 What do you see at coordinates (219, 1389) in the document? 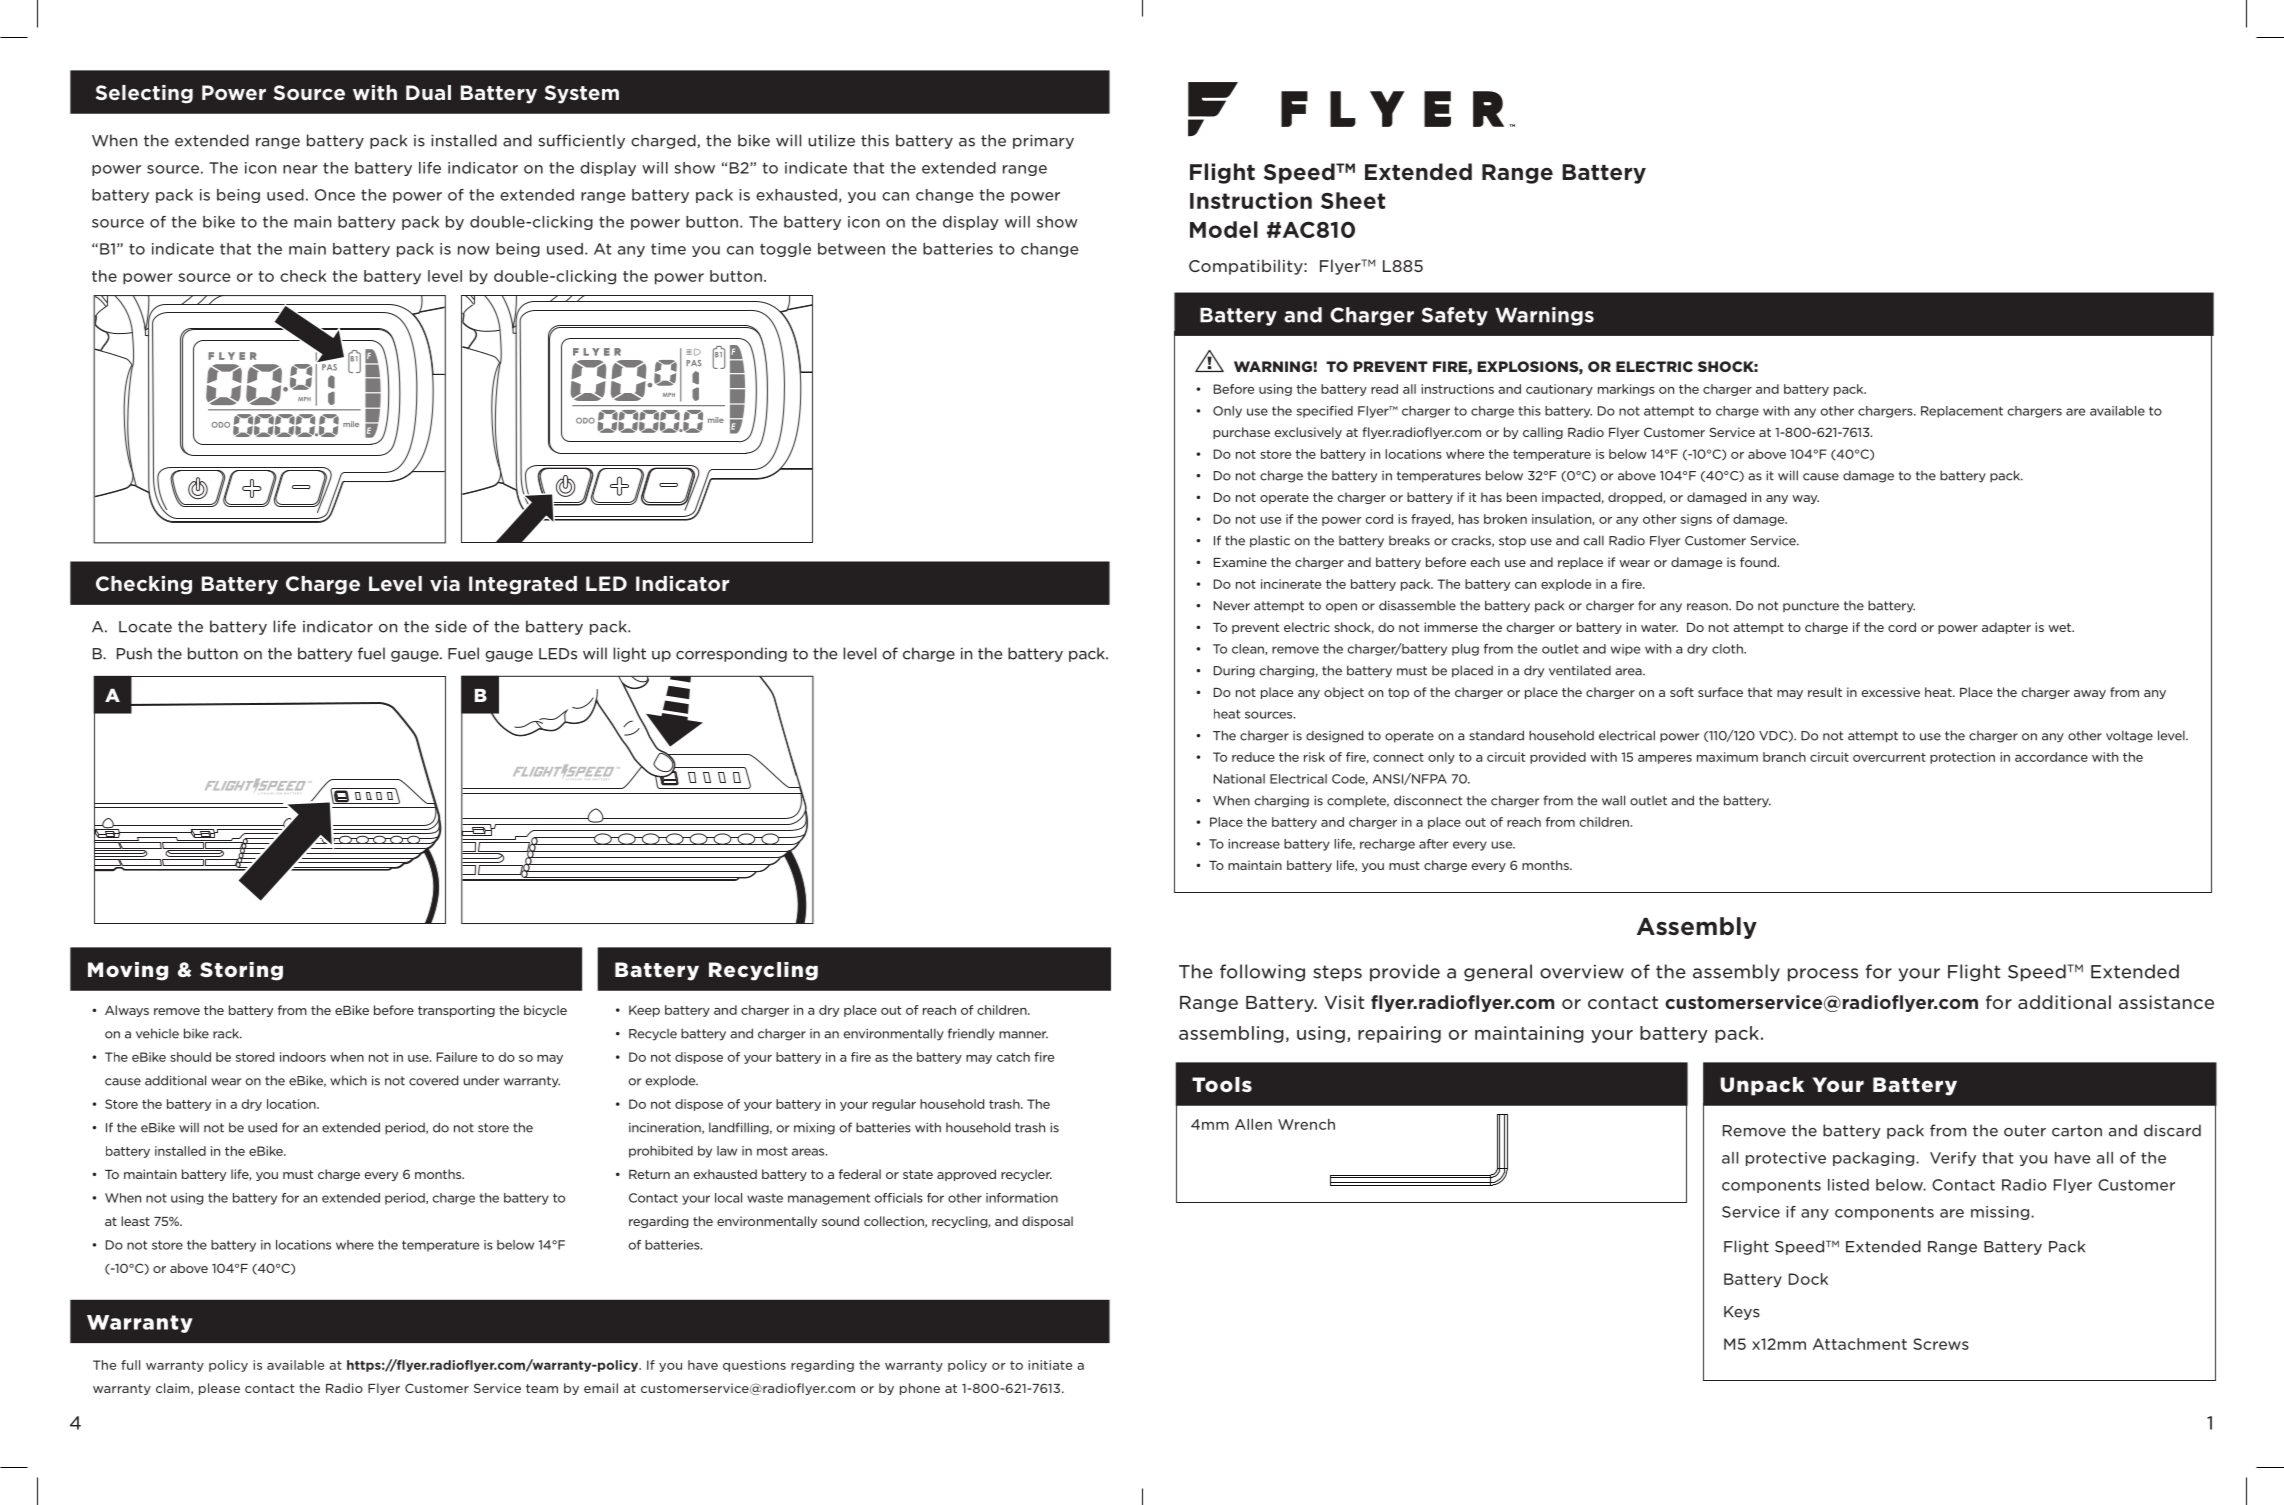
I see `please` at bounding box center [219, 1389].
